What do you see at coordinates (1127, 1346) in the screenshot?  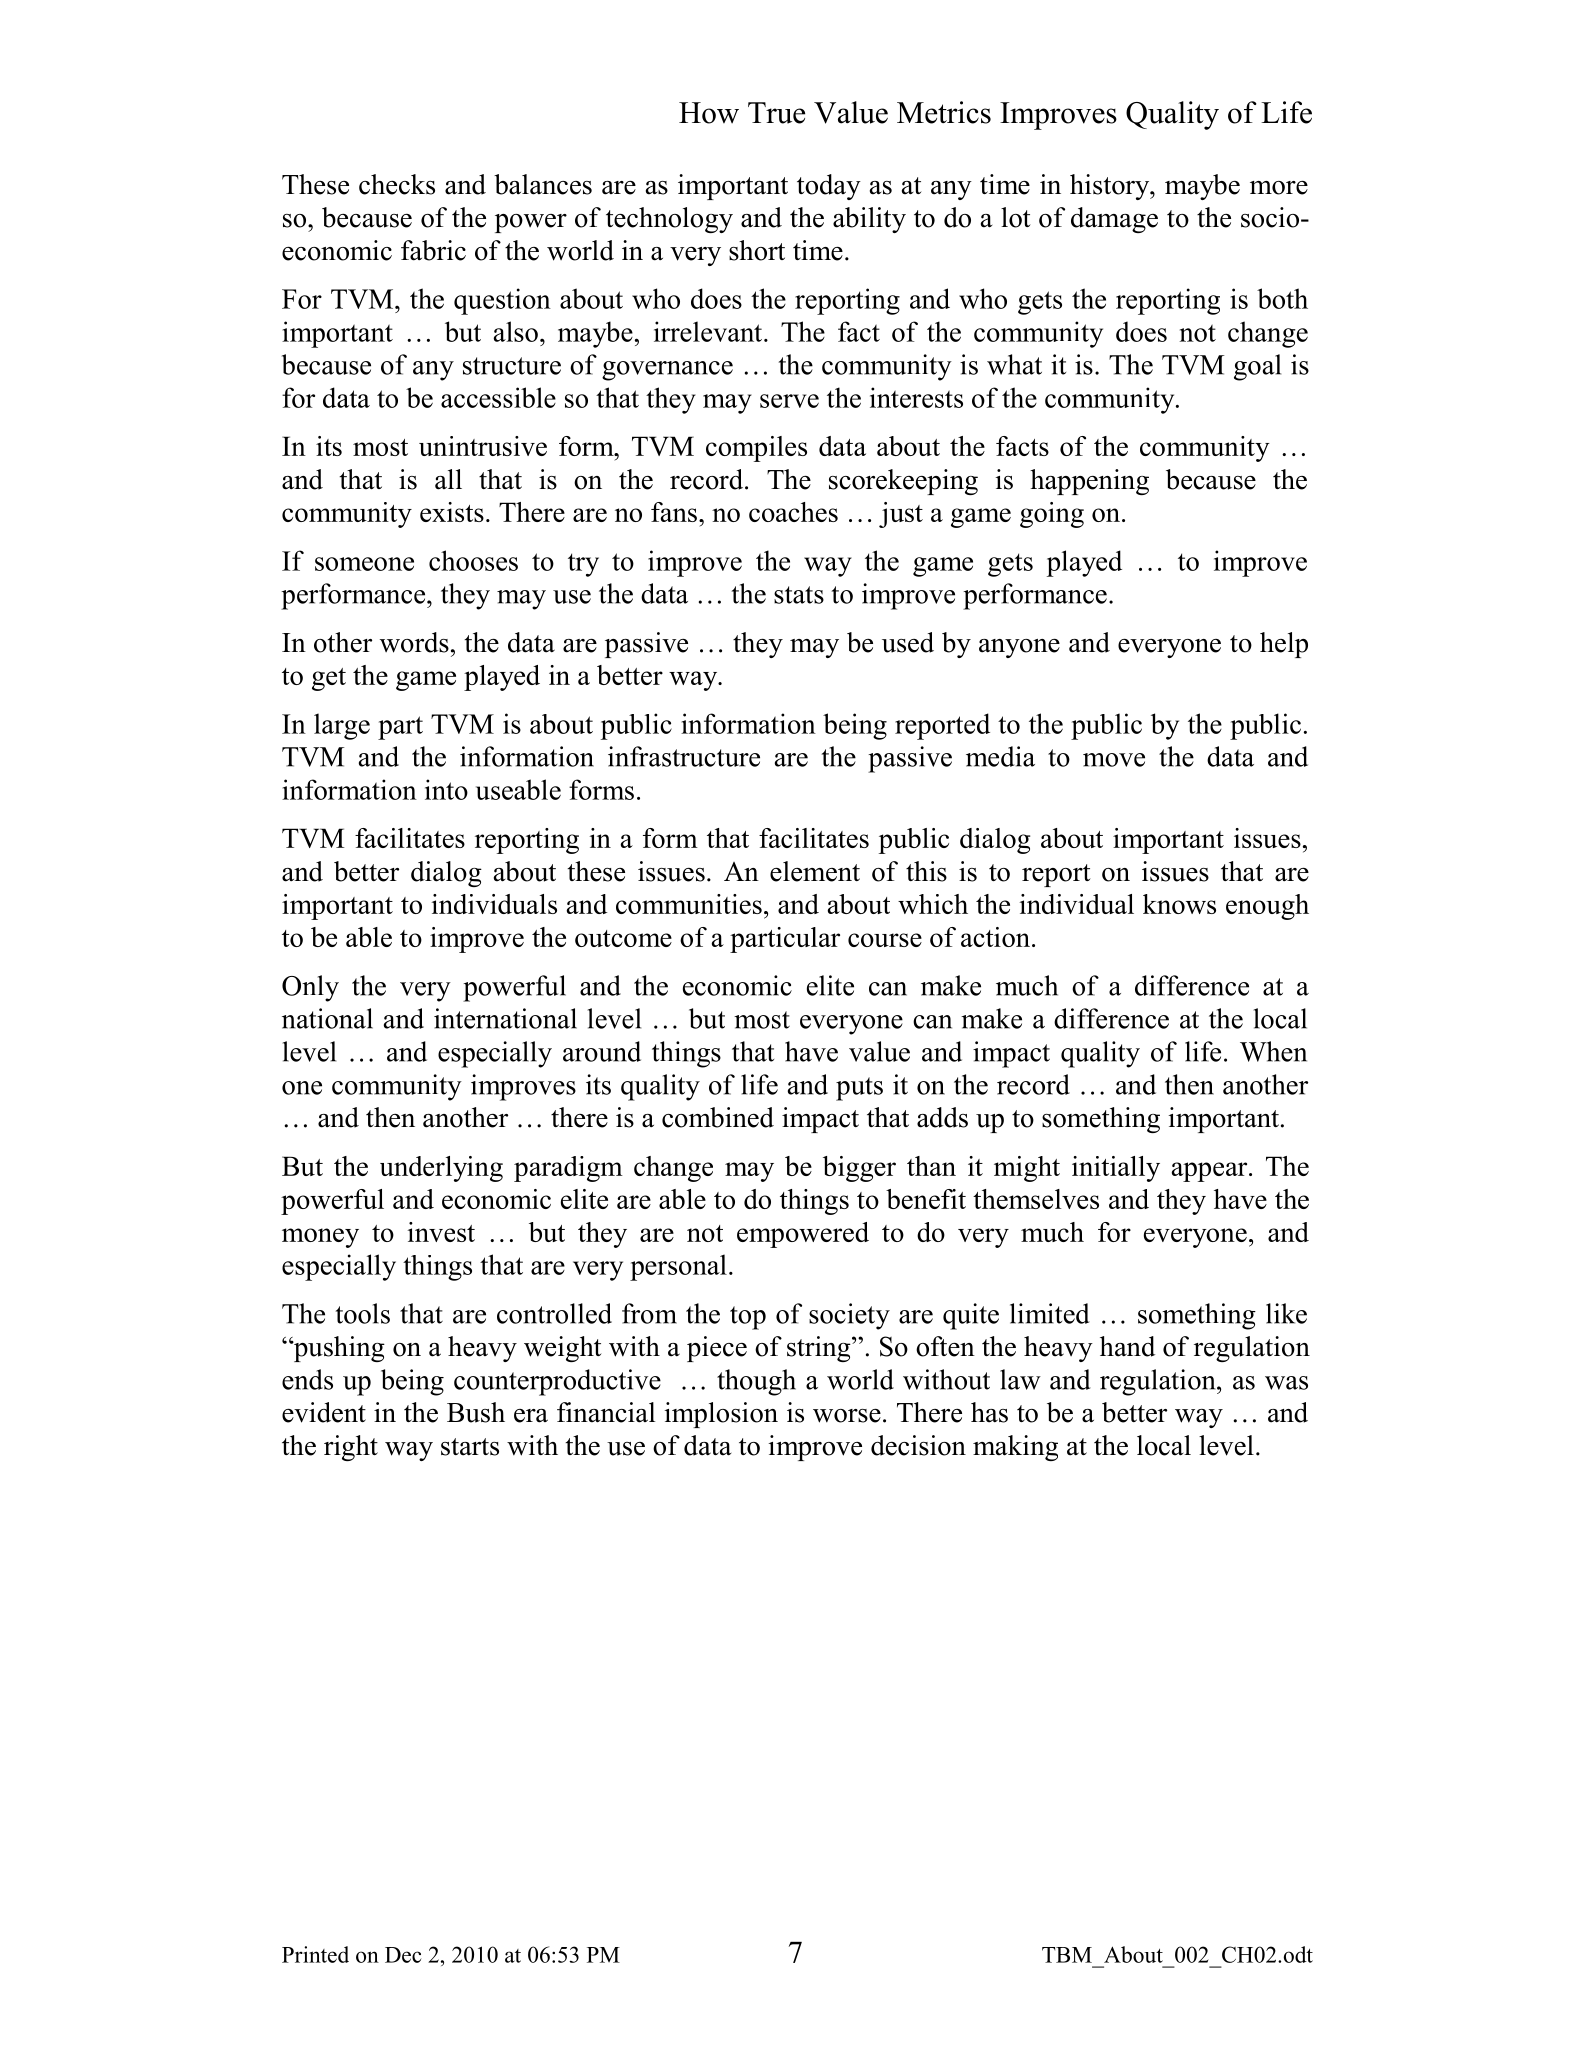 I see `hand` at bounding box center [1127, 1346].
